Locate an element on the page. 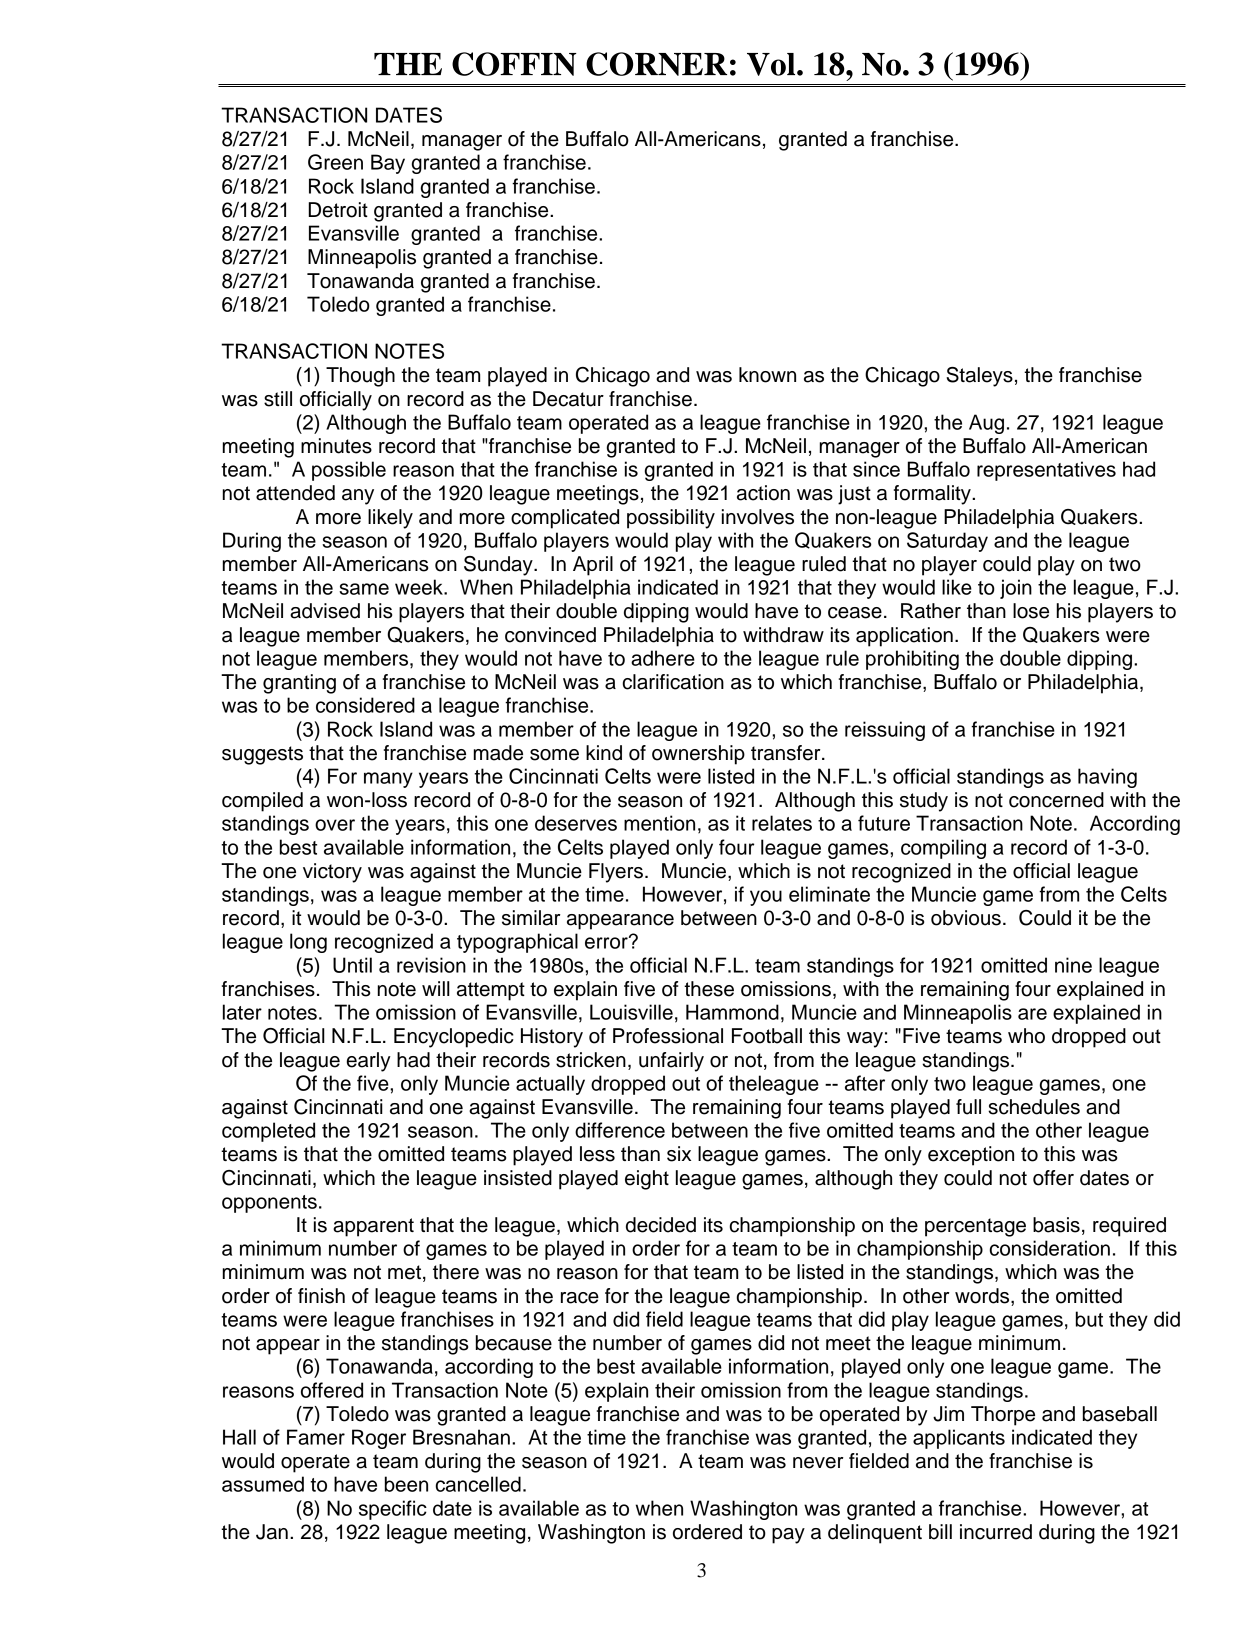 The width and height of the image is (1256, 1626). CORNER is located at coordinates (656, 64).
